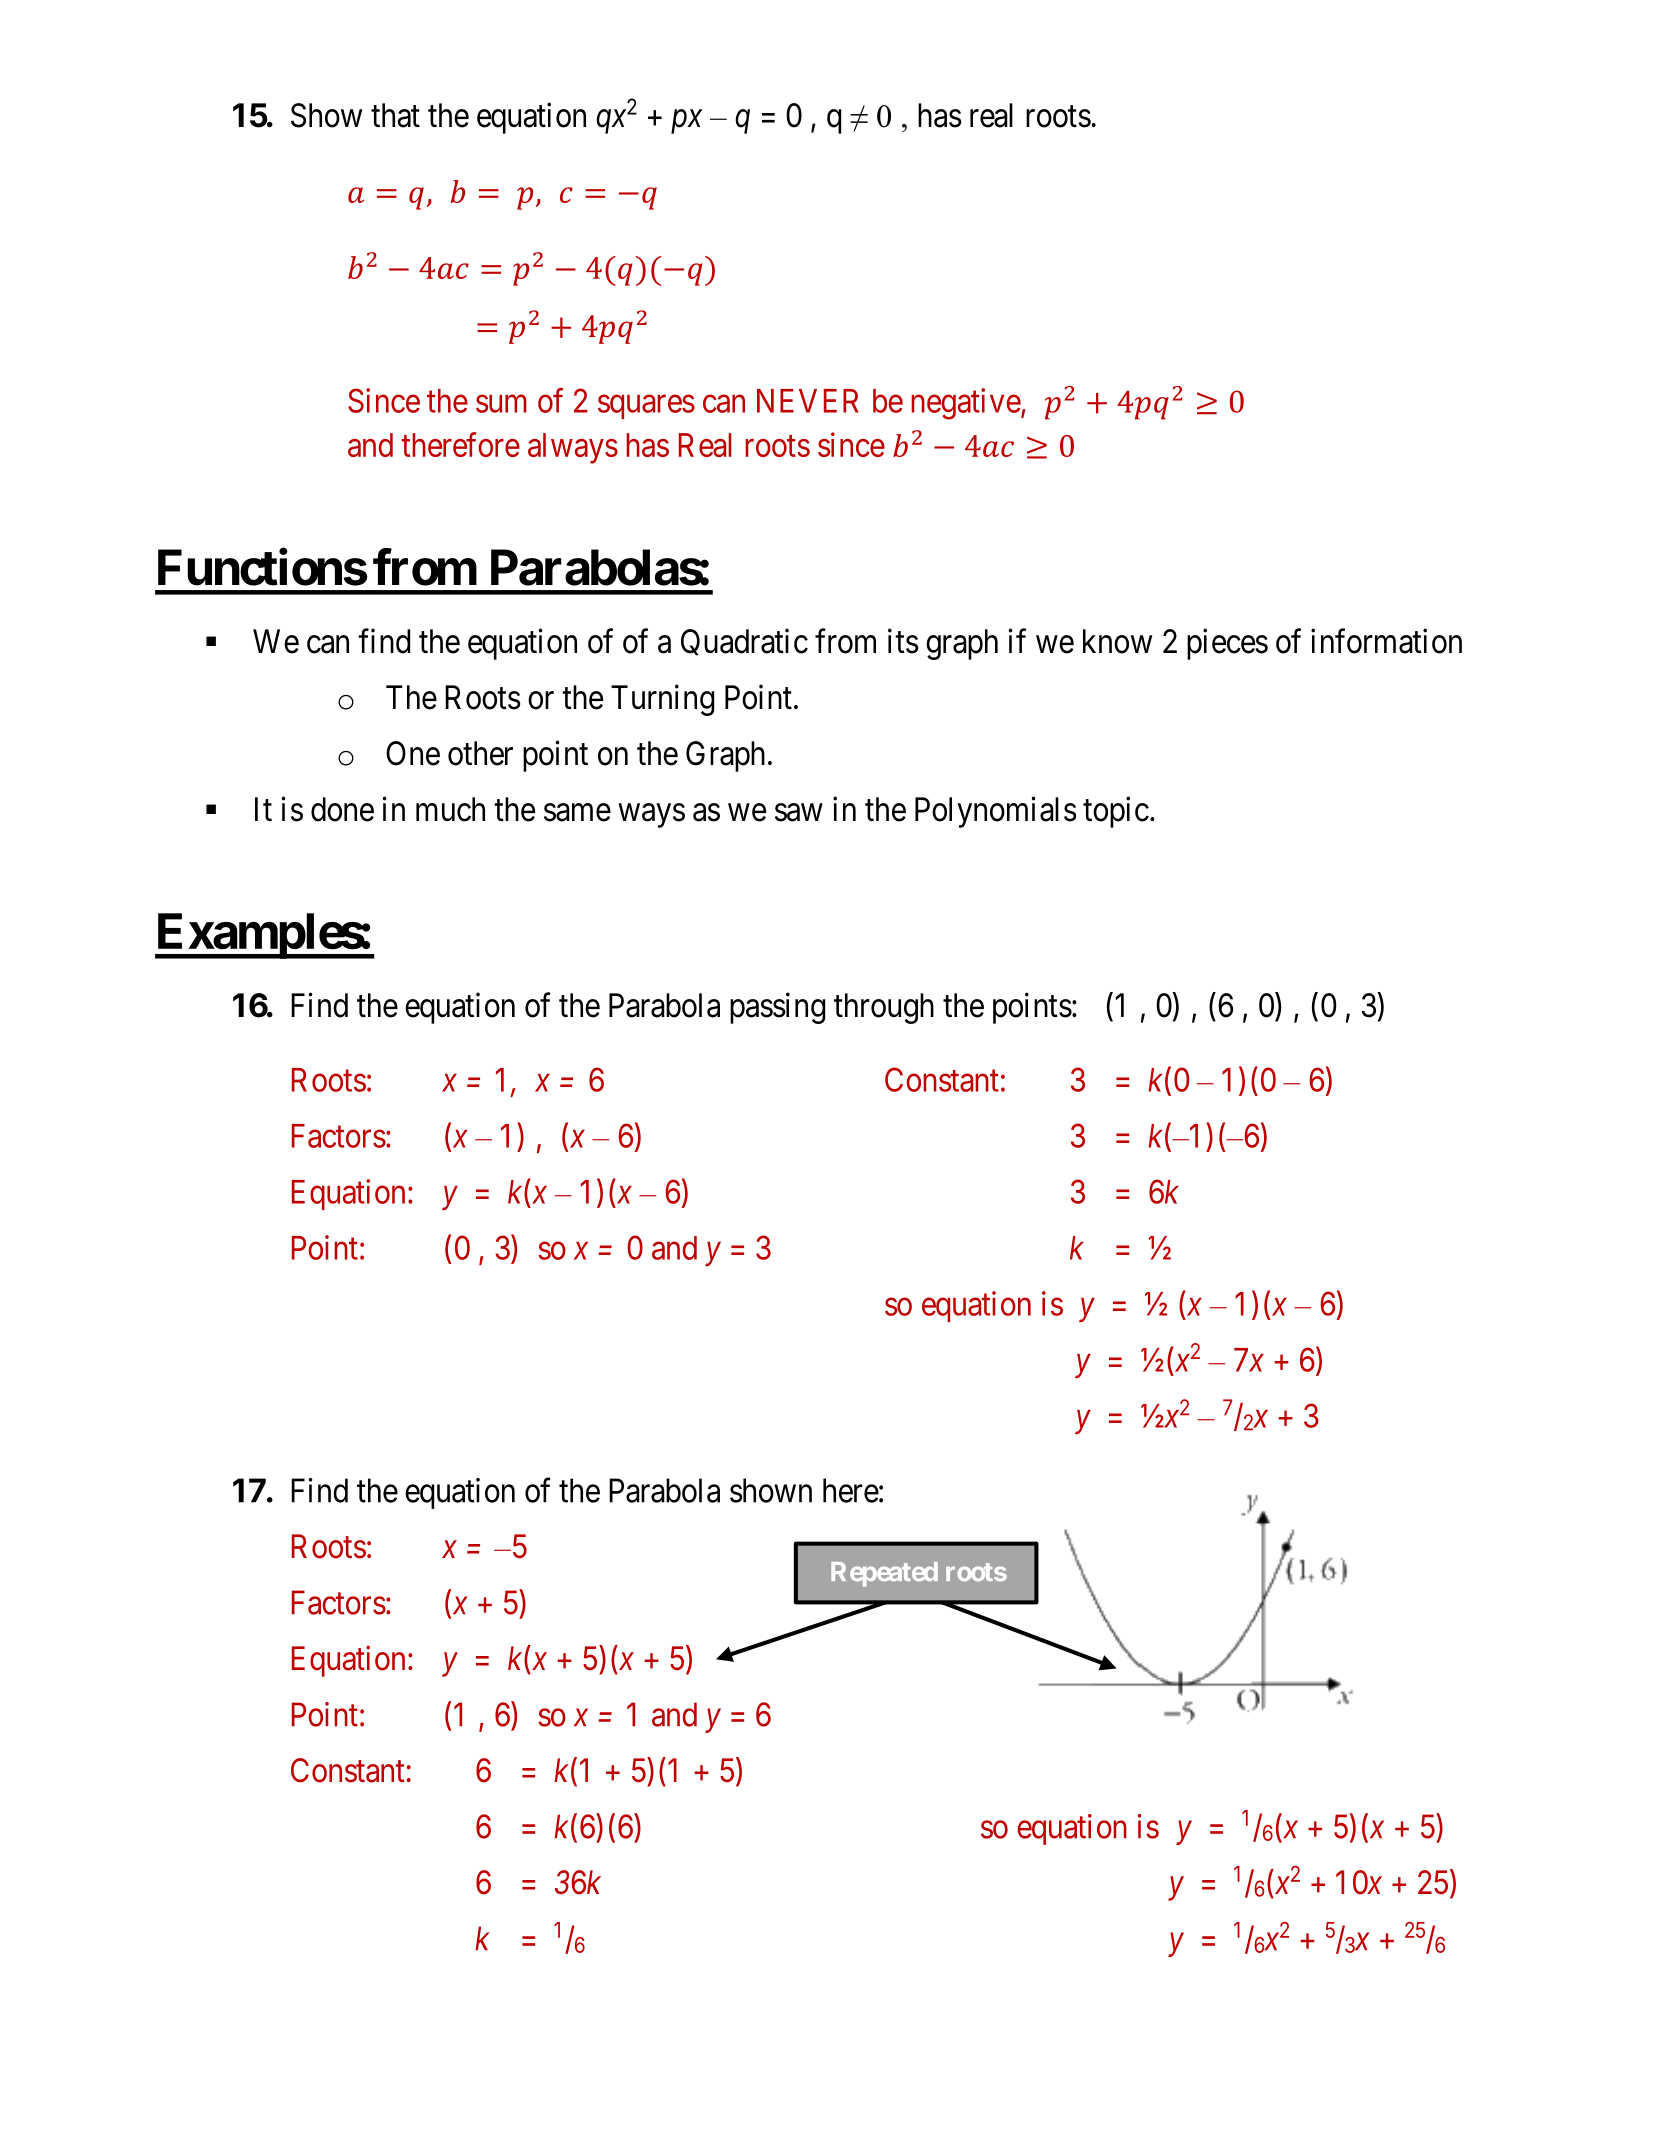 Image resolution: width=1655 pixels, height=2142 pixels. Describe the element at coordinates (884, 1008) in the document. I see `through` at that location.
